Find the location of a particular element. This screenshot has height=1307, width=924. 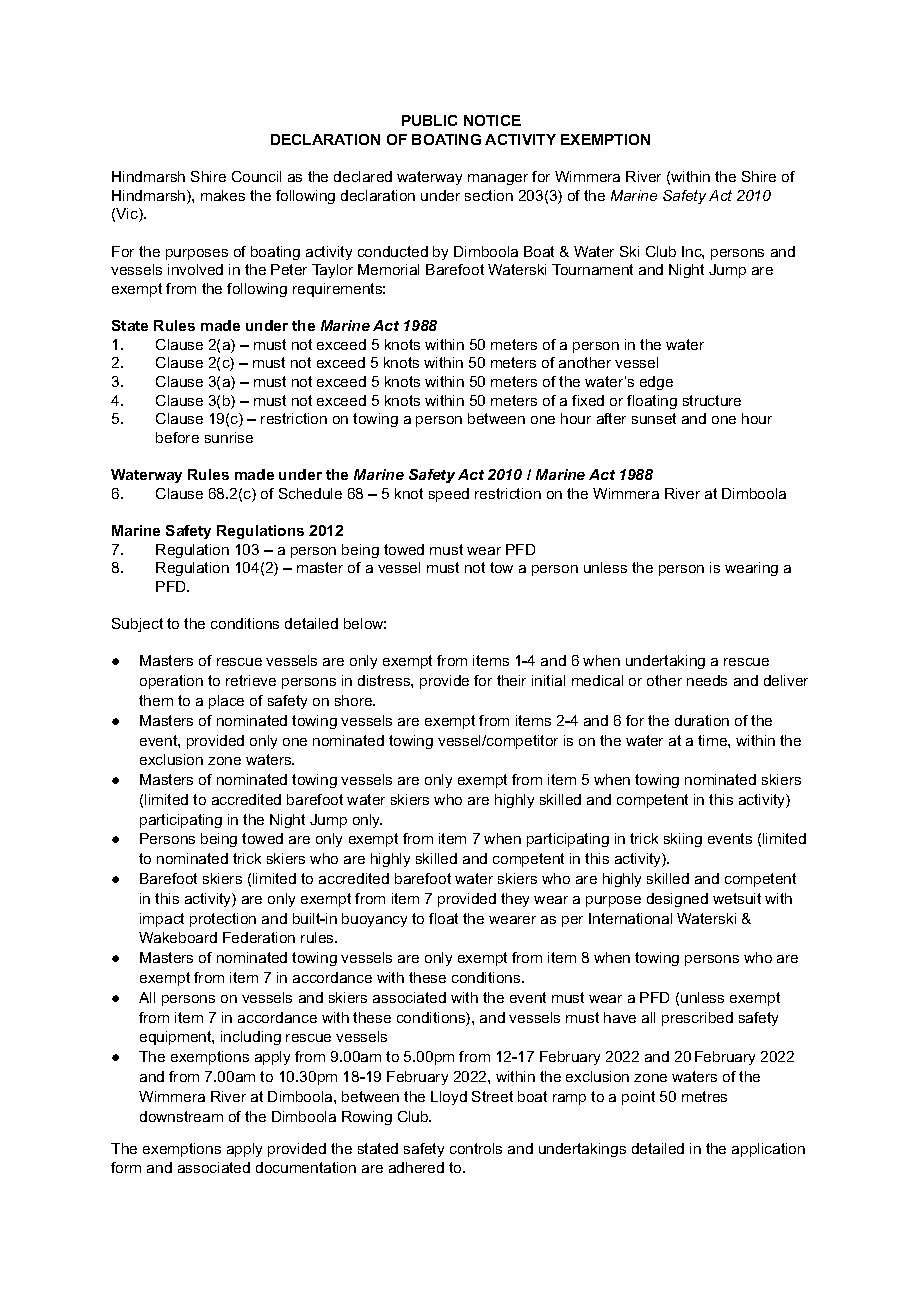

controls is located at coordinates (476, 1148).
